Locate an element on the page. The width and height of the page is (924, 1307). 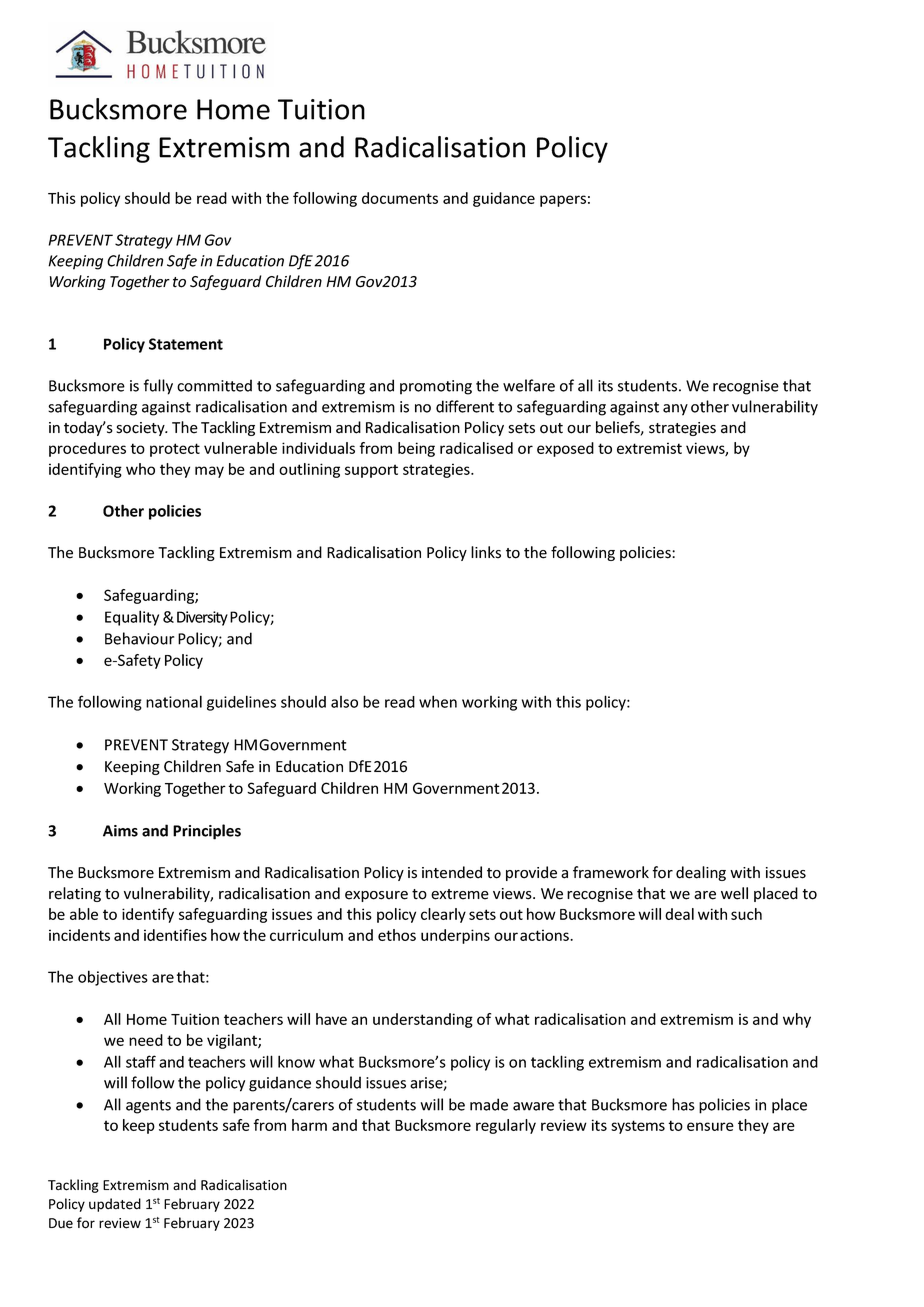
documents is located at coordinates (400, 198).
